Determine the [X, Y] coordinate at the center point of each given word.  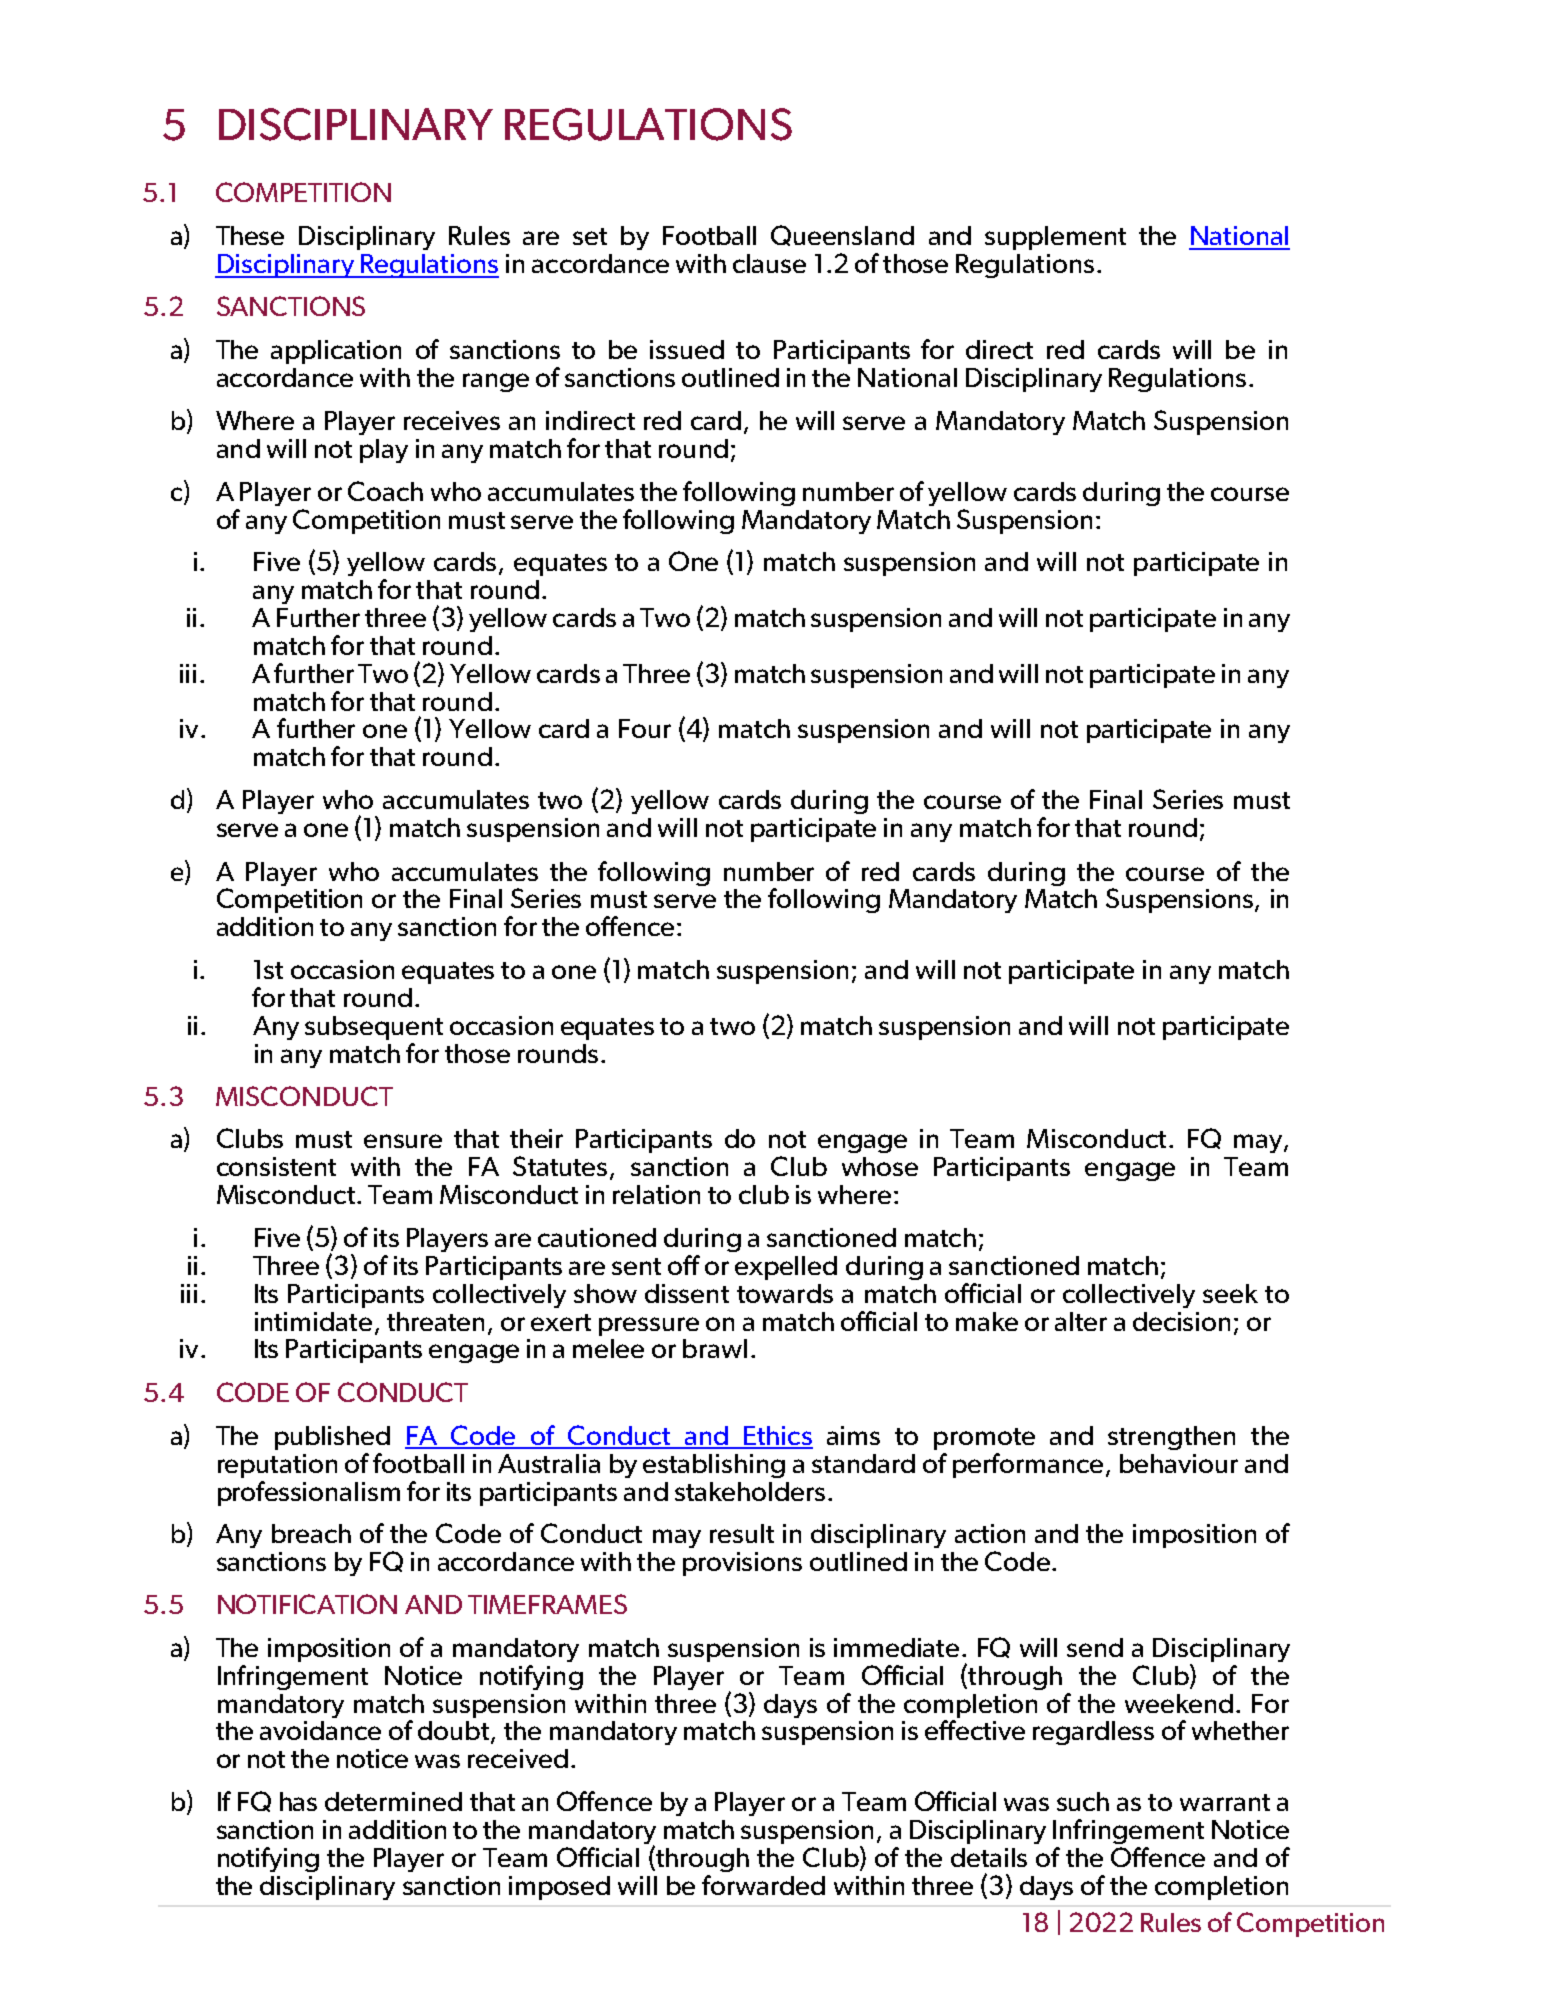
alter [1081, 1321]
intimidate [313, 1321]
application [336, 352]
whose [880, 1166]
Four [645, 728]
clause [769, 263]
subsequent [374, 1028]
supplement [1055, 238]
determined [393, 1801]
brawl [715, 1348]
